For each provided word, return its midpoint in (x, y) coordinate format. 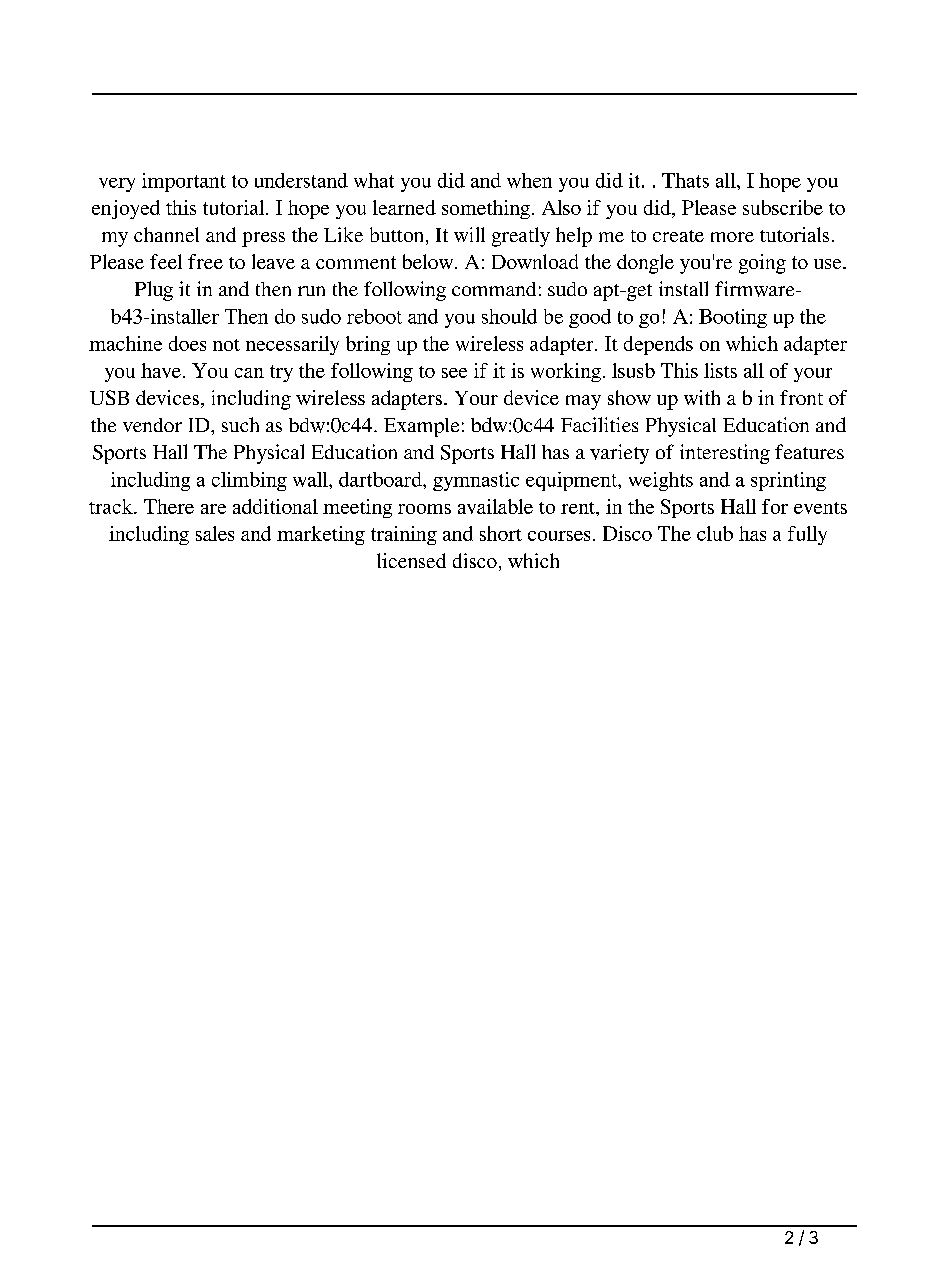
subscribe (783, 207)
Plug (154, 291)
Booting (733, 318)
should (509, 316)
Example (421, 427)
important (184, 182)
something (487, 209)
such (240, 424)
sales (215, 533)
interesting (725, 454)
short (501, 533)
